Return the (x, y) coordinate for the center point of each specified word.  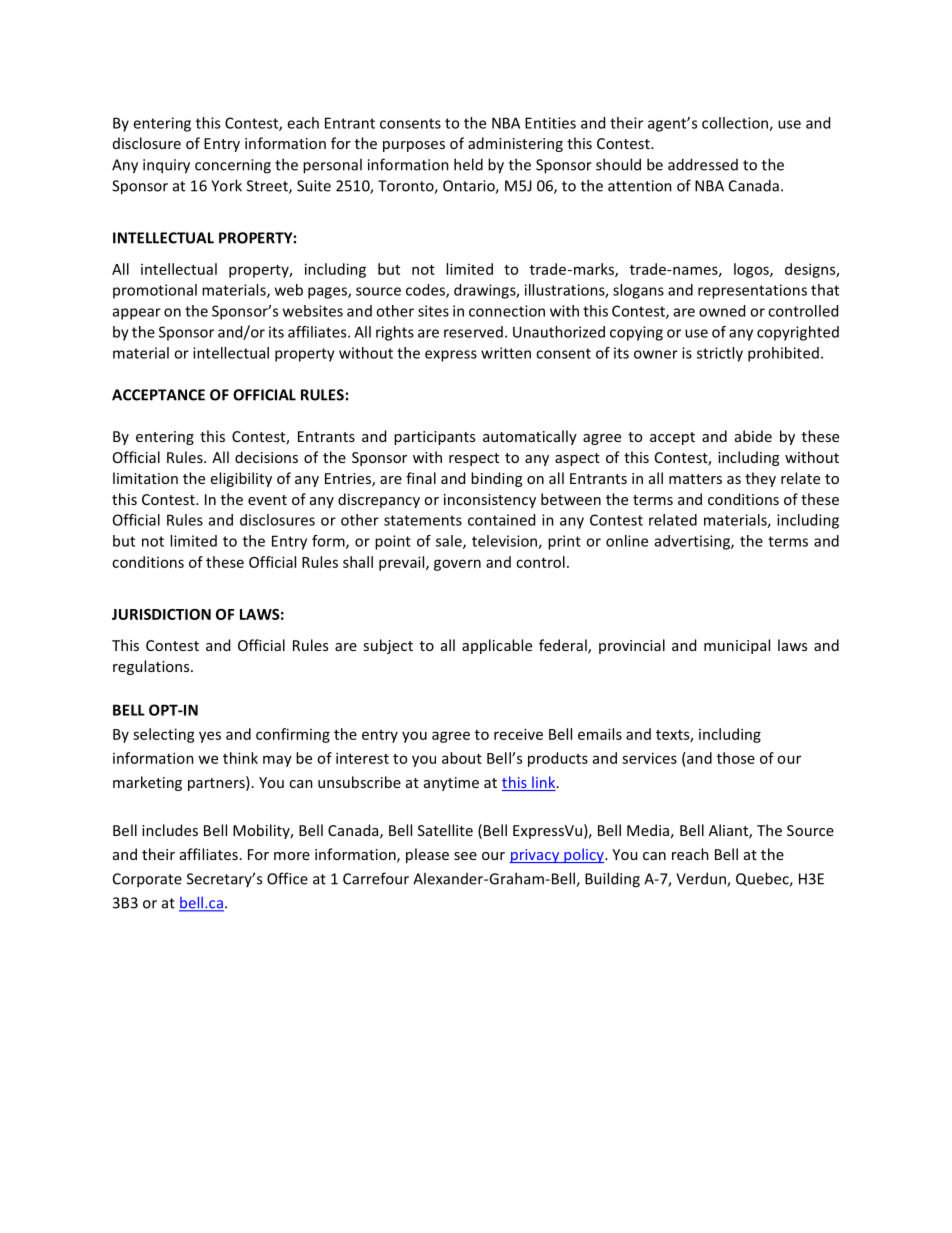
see (465, 856)
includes (170, 830)
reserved (473, 332)
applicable (497, 646)
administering (515, 144)
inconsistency (490, 501)
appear (137, 314)
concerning (233, 166)
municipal (737, 646)
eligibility (241, 479)
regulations (152, 667)
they (760, 479)
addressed (703, 164)
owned (722, 311)
